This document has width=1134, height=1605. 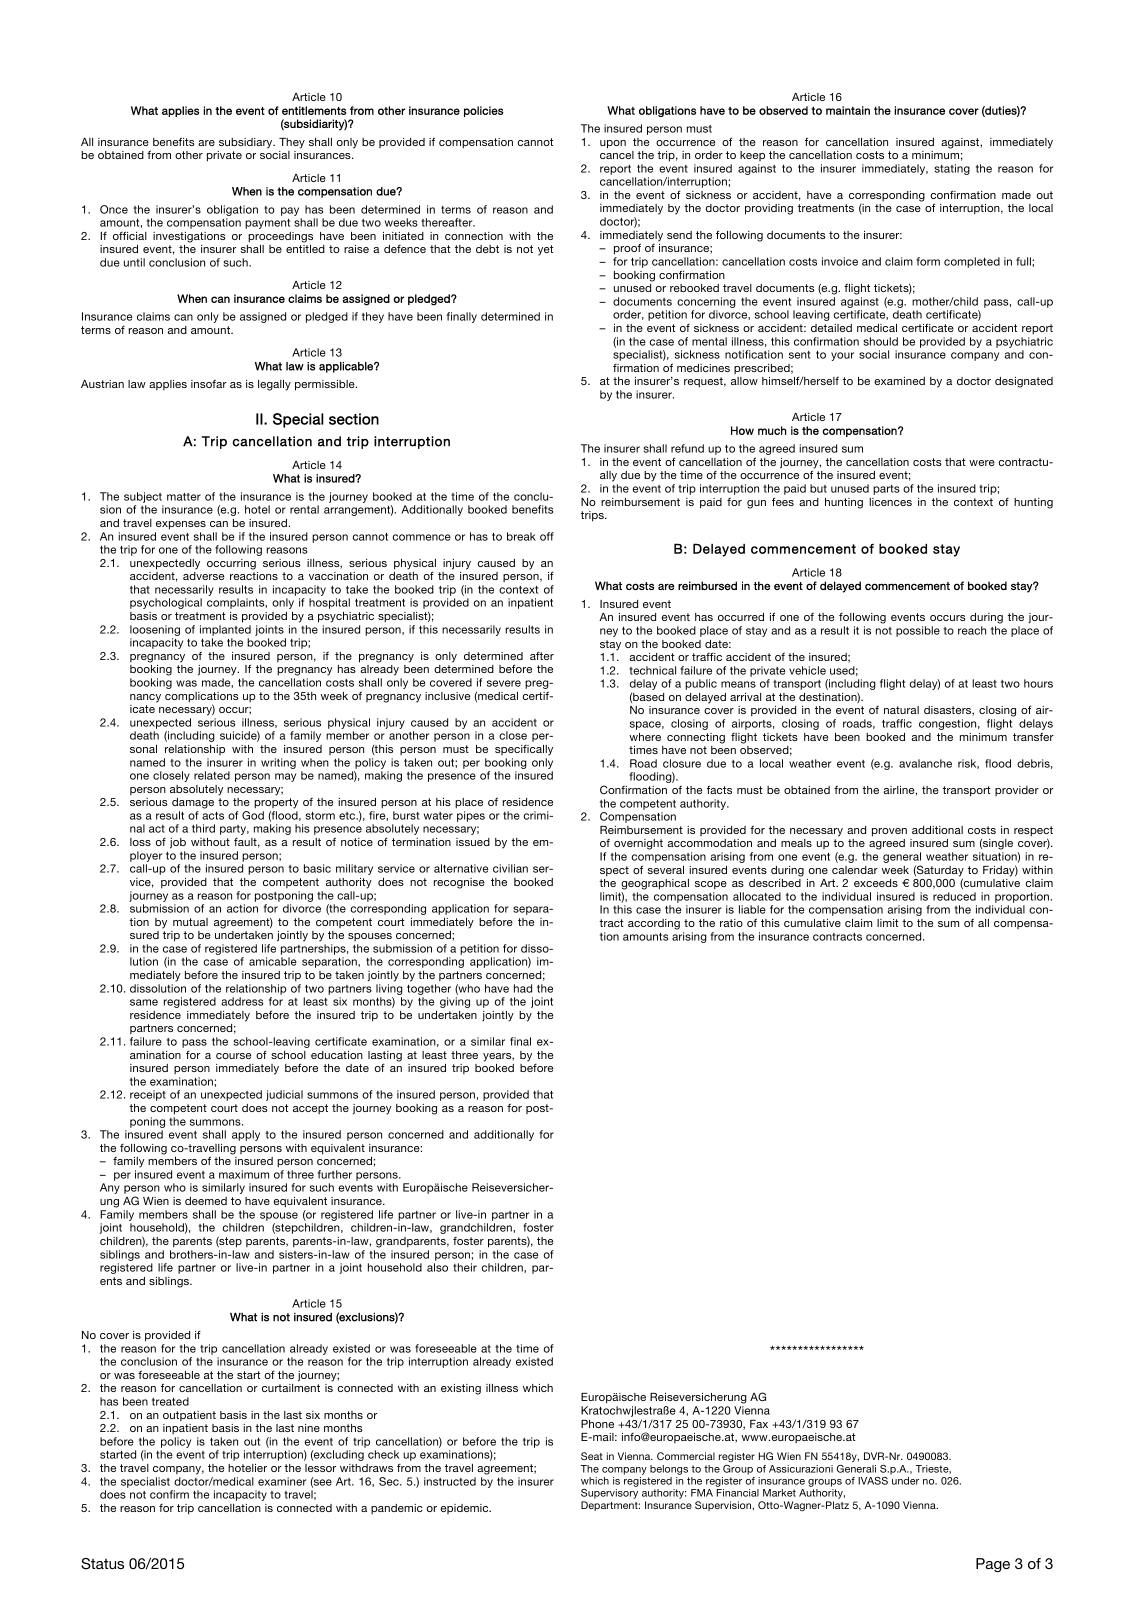 I want to click on examiner, so click(x=282, y=1481).
